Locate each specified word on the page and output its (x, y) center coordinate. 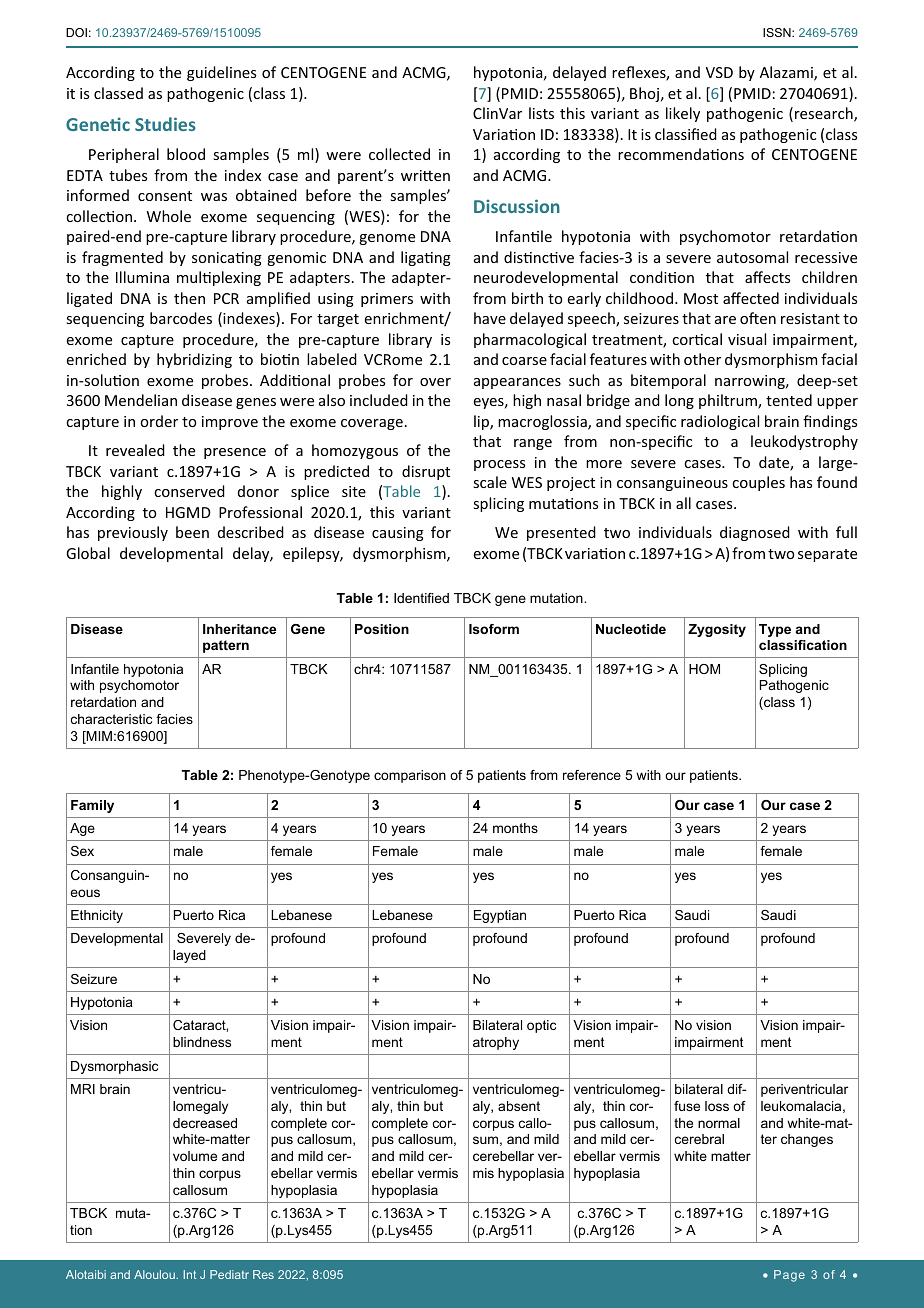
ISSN (778, 32)
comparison (410, 776)
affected (751, 298)
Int (189, 1274)
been (192, 532)
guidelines (221, 73)
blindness (202, 1042)
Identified (421, 598)
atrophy (496, 1043)
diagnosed (755, 533)
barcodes (181, 318)
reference (592, 775)
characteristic (111, 719)
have (490, 318)
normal (719, 1123)
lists (541, 113)
